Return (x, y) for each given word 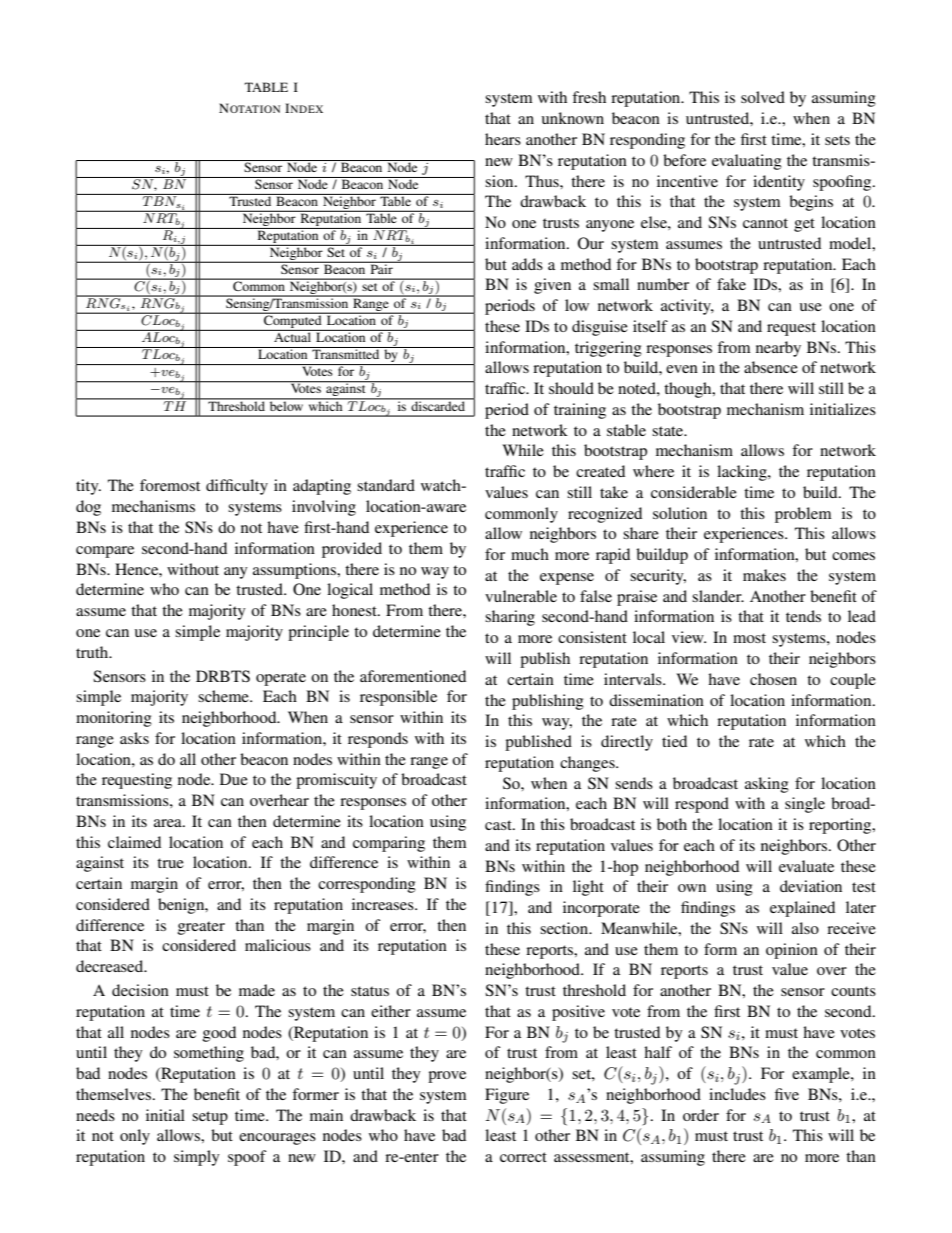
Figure (507, 1096)
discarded (438, 405)
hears (503, 139)
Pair (381, 268)
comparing (389, 844)
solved (763, 97)
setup (210, 1118)
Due (234, 779)
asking (767, 785)
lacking (743, 473)
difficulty (237, 487)
